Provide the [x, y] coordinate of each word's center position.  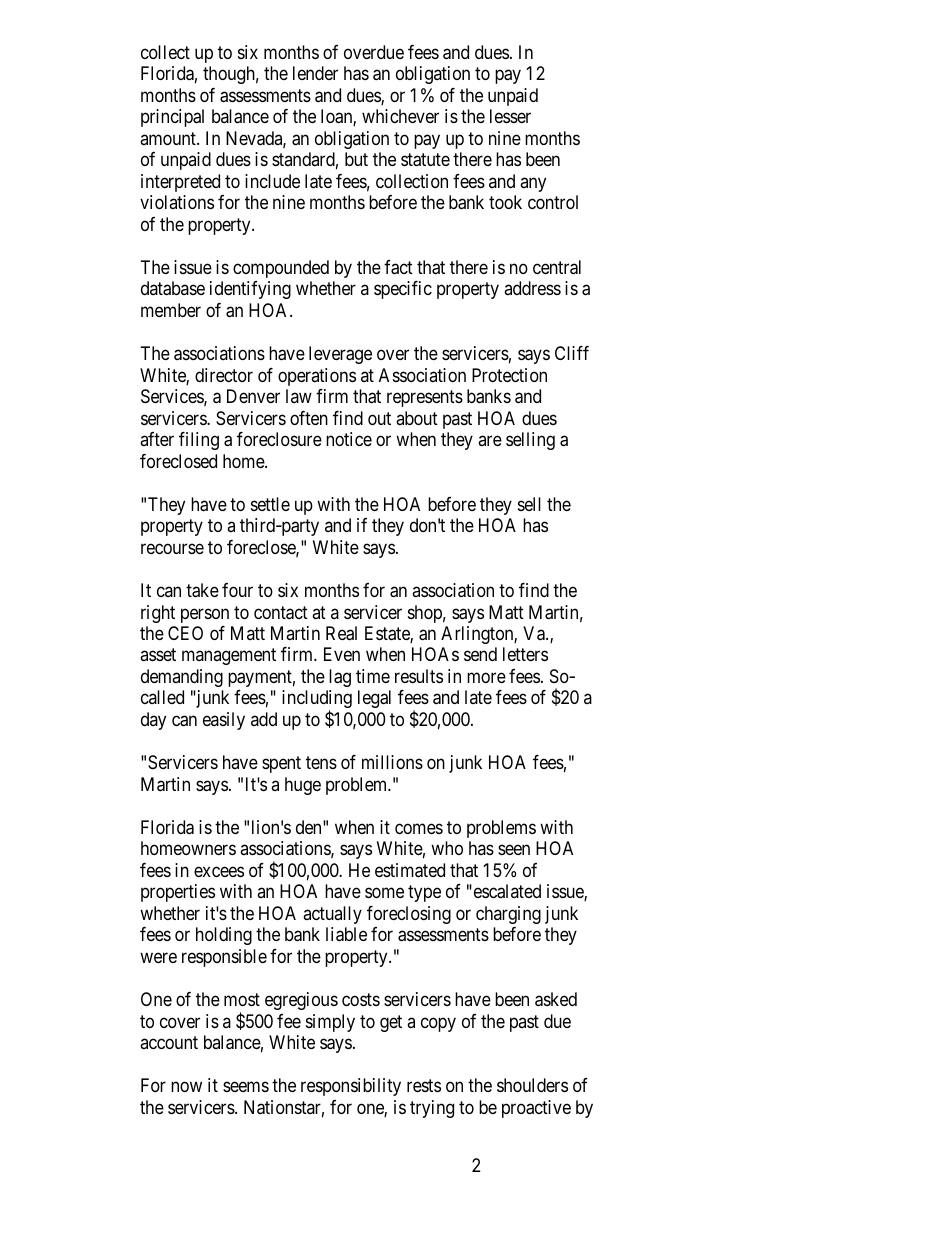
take [202, 590]
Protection [509, 375]
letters [525, 654]
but [356, 159]
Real [341, 633]
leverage [340, 355]
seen [514, 850]
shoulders [532, 1085]
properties [178, 893]
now [186, 1087]
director [224, 375]
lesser [510, 116]
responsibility [351, 1087]
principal [172, 118]
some [384, 893]
